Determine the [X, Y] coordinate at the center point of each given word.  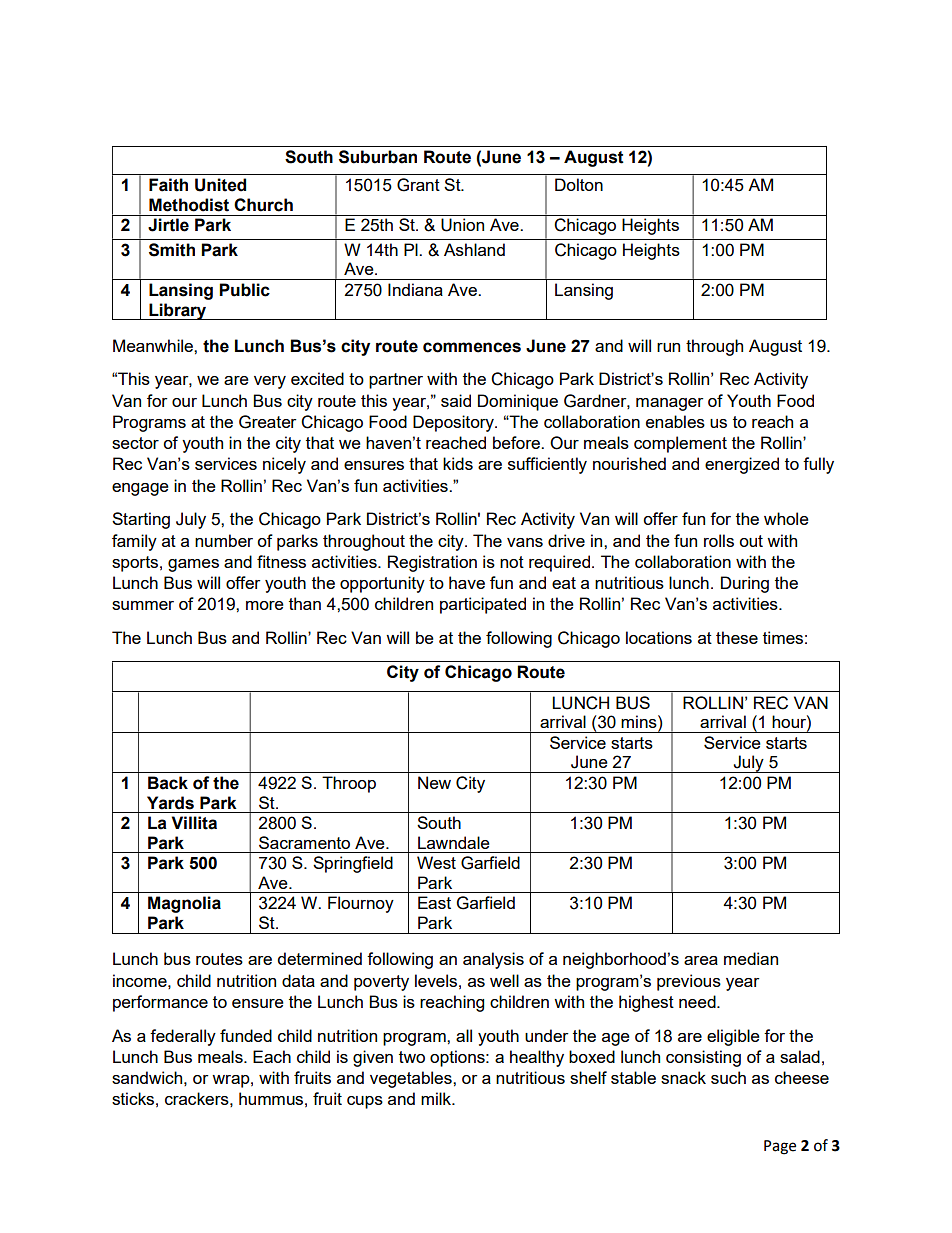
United [220, 185]
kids [458, 463]
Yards [170, 803]
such [728, 1077]
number [224, 540]
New [434, 782]
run [668, 347]
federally [183, 1037]
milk [437, 1098]
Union [462, 225]
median [751, 958]
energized [742, 465]
